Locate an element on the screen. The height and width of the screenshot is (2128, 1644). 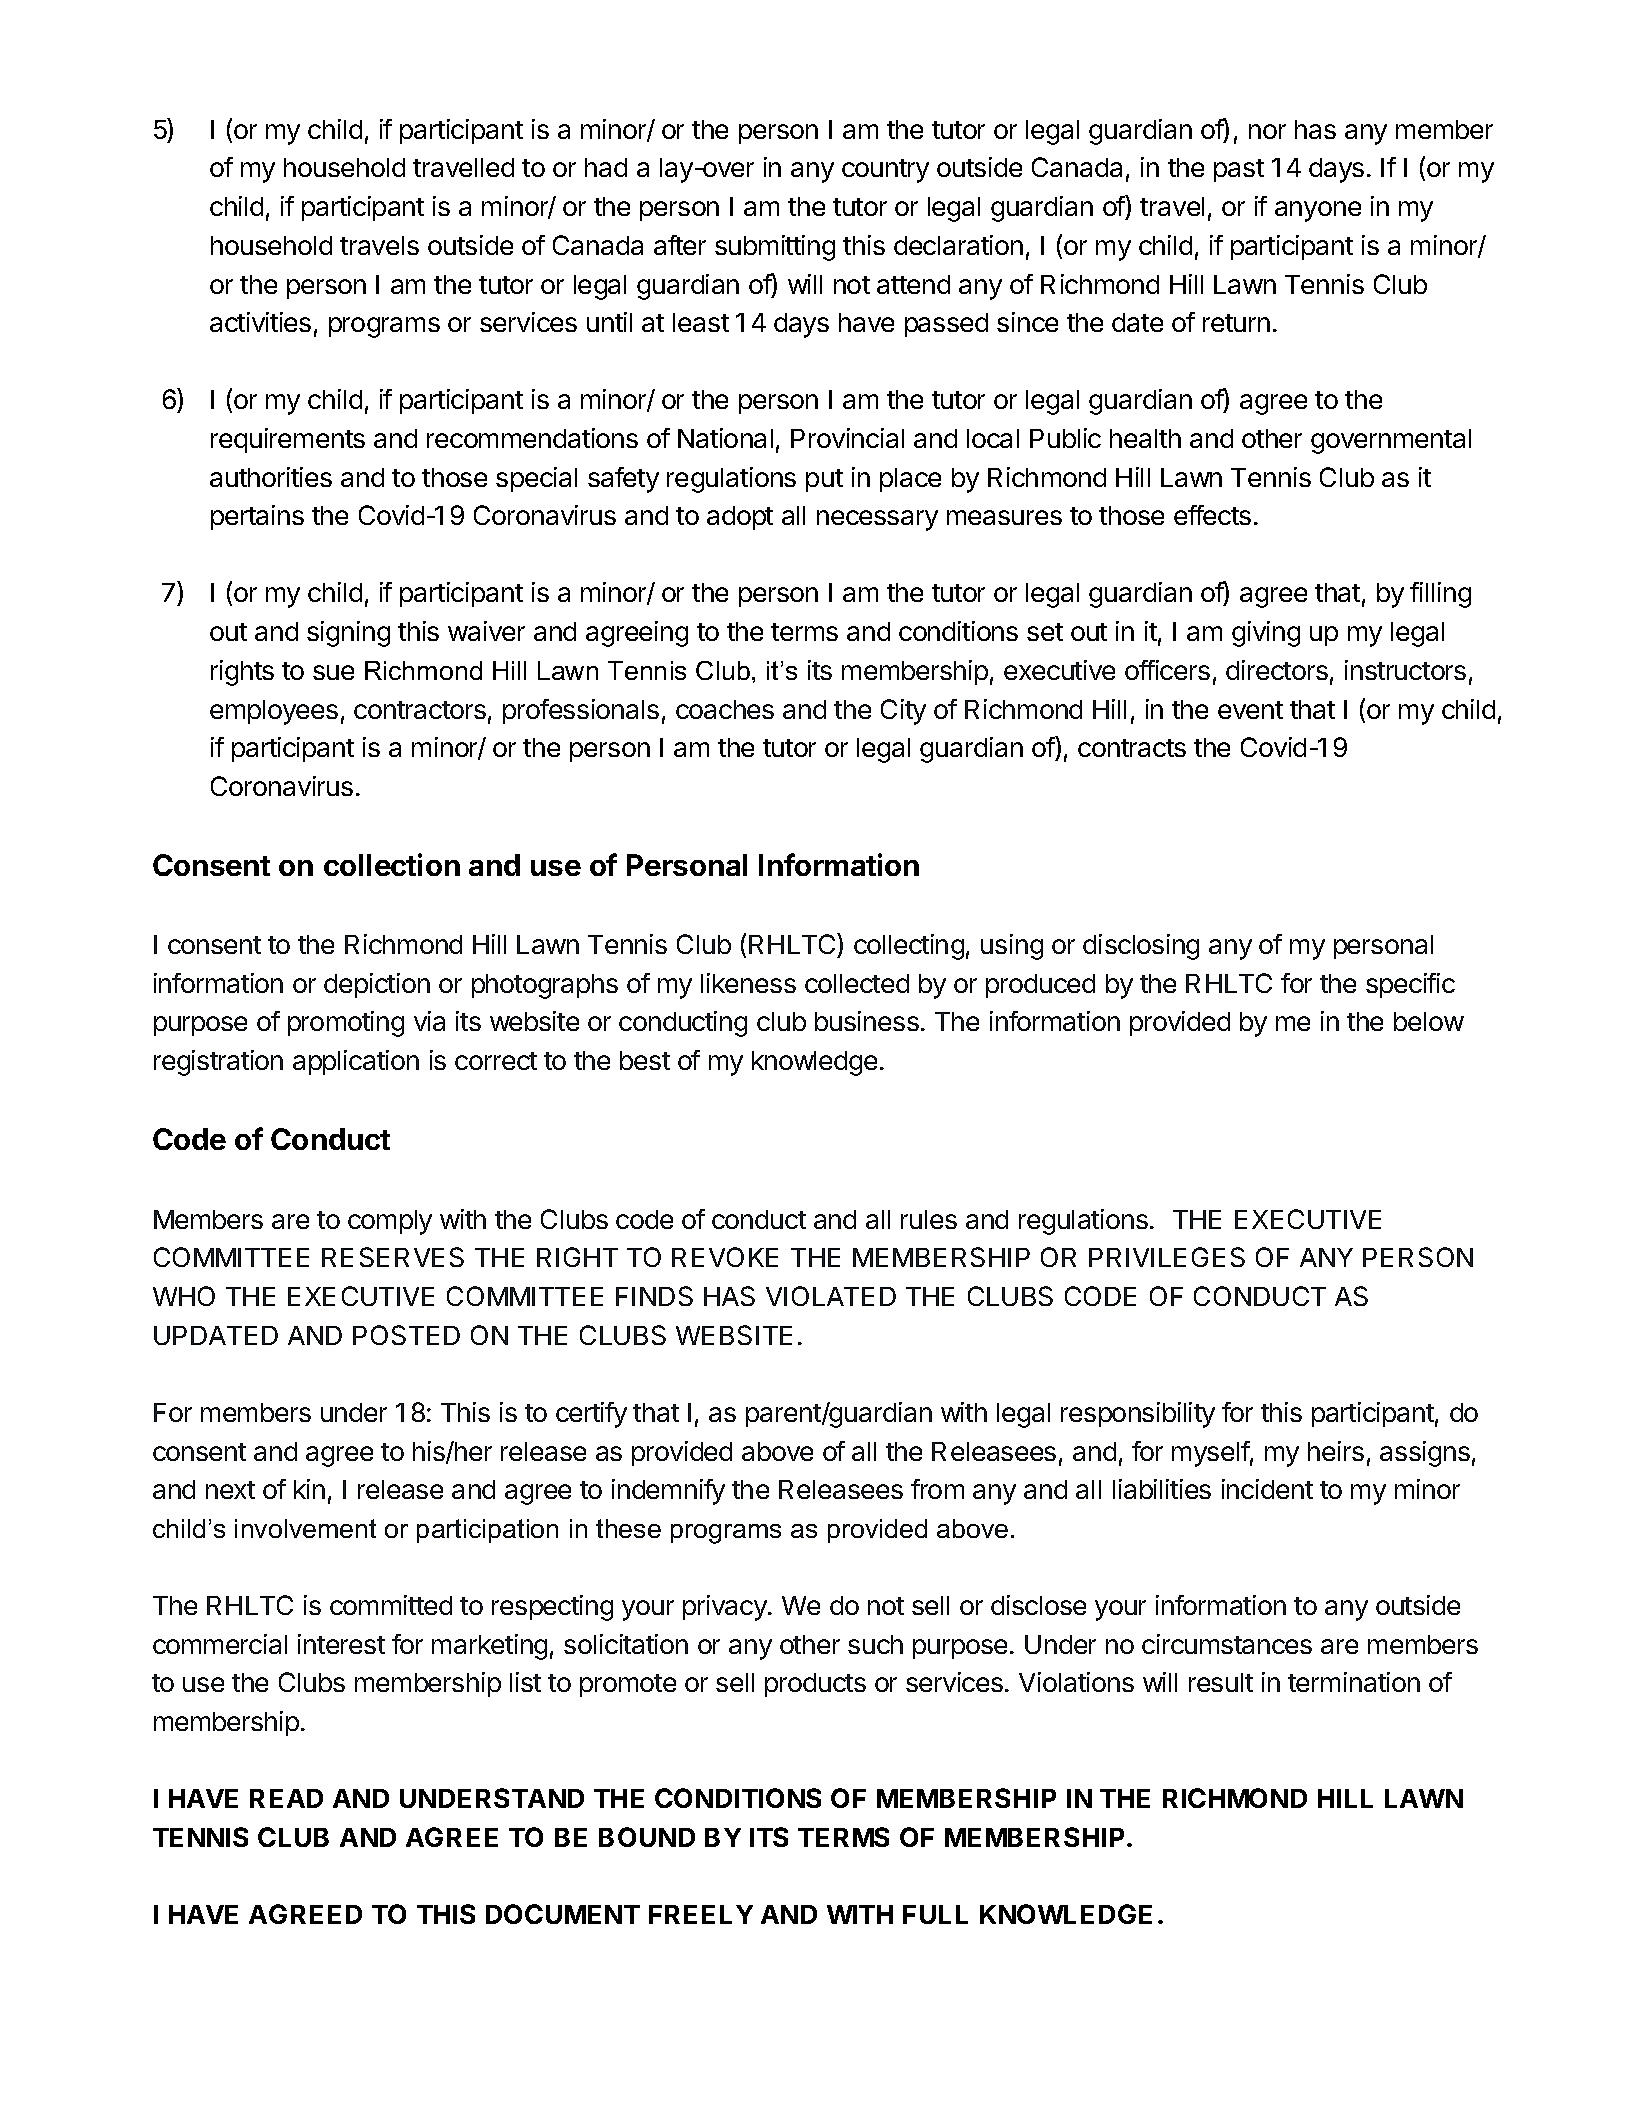
coaches is located at coordinates (725, 709).
